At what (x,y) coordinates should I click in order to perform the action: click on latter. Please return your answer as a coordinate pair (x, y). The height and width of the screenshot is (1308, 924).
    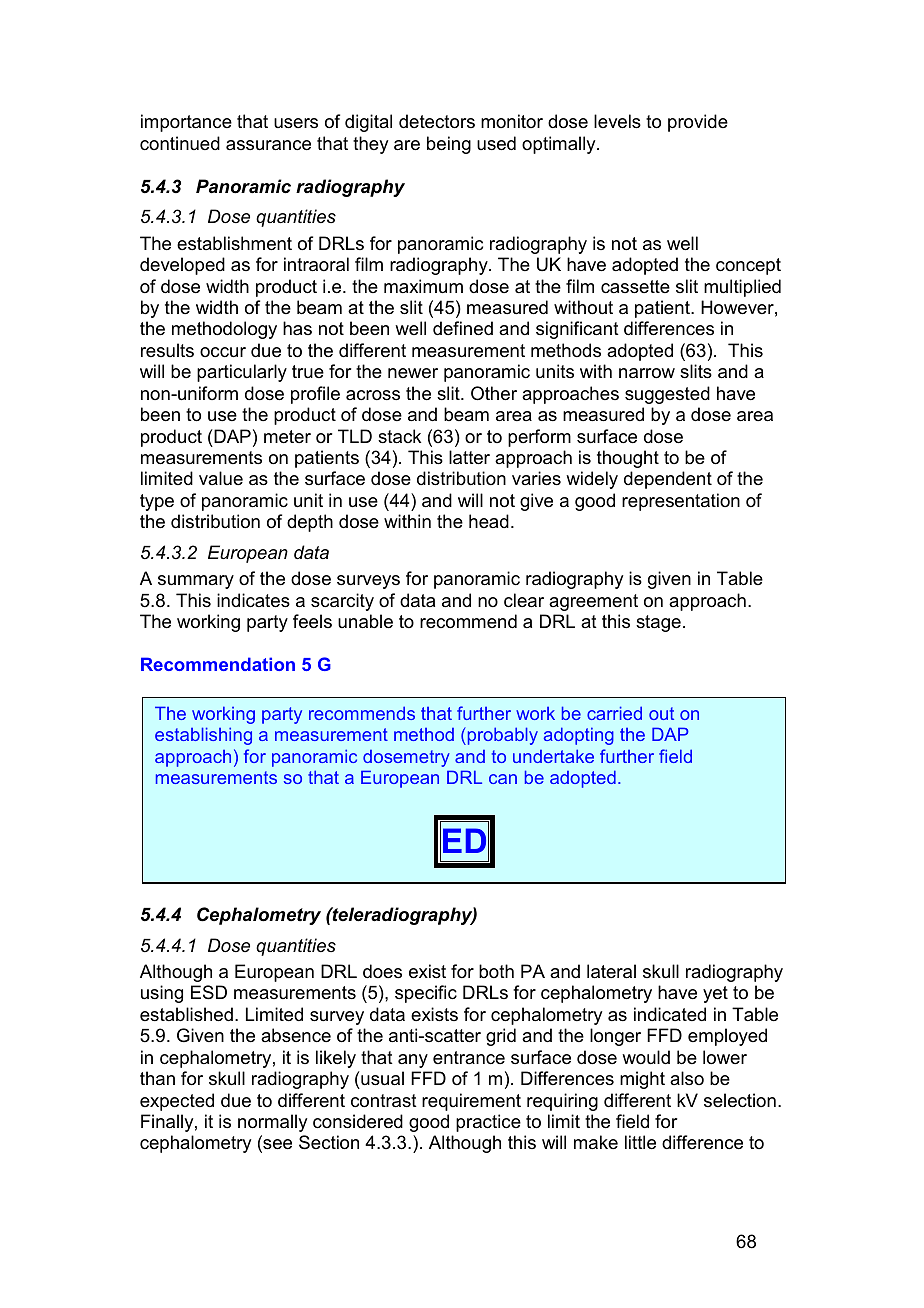
    Looking at the image, I should click on (469, 457).
